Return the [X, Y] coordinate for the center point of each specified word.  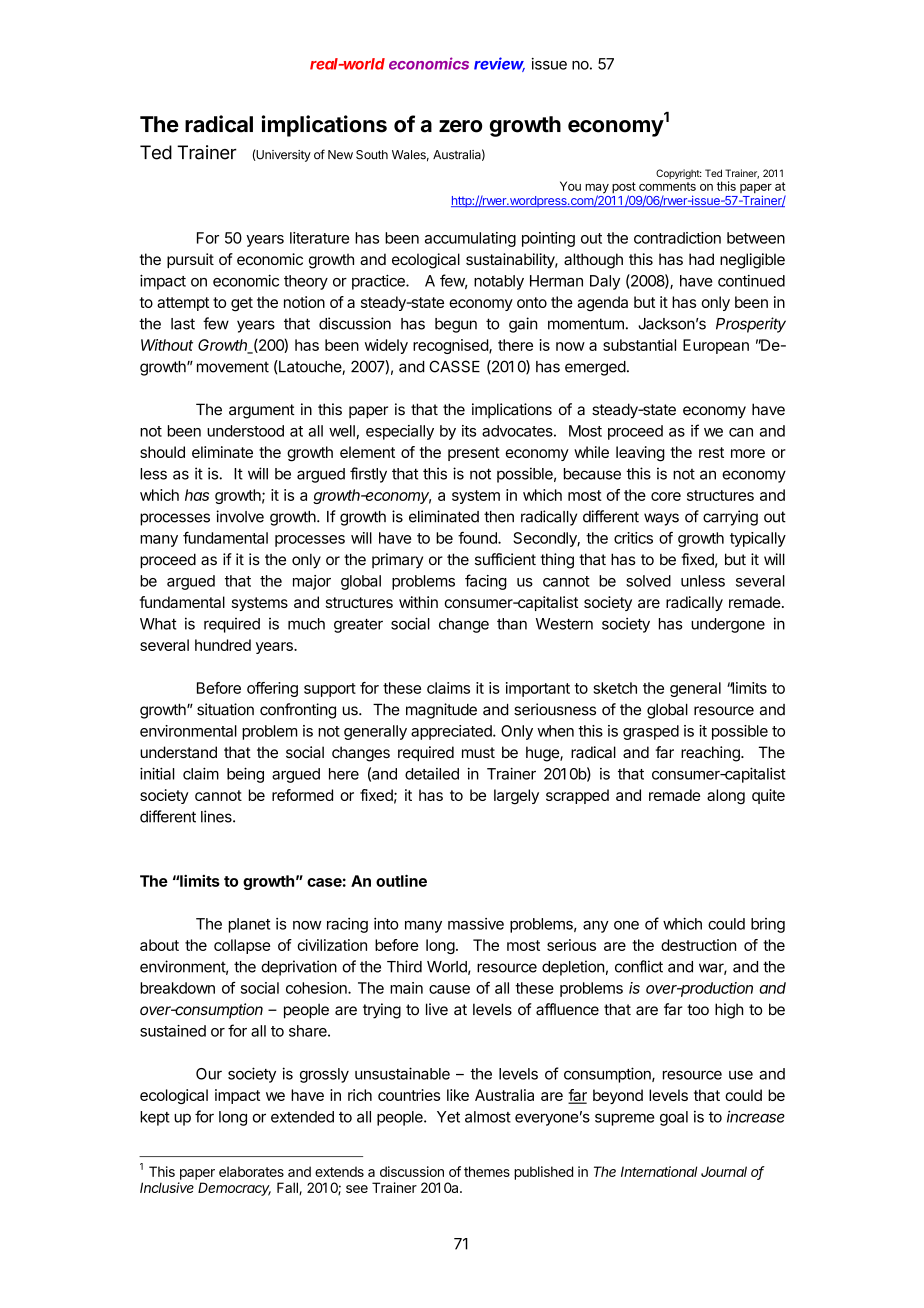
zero [460, 126]
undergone [728, 625]
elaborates [251, 1171]
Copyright [678, 174]
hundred [223, 645]
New [340, 155]
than [512, 624]
